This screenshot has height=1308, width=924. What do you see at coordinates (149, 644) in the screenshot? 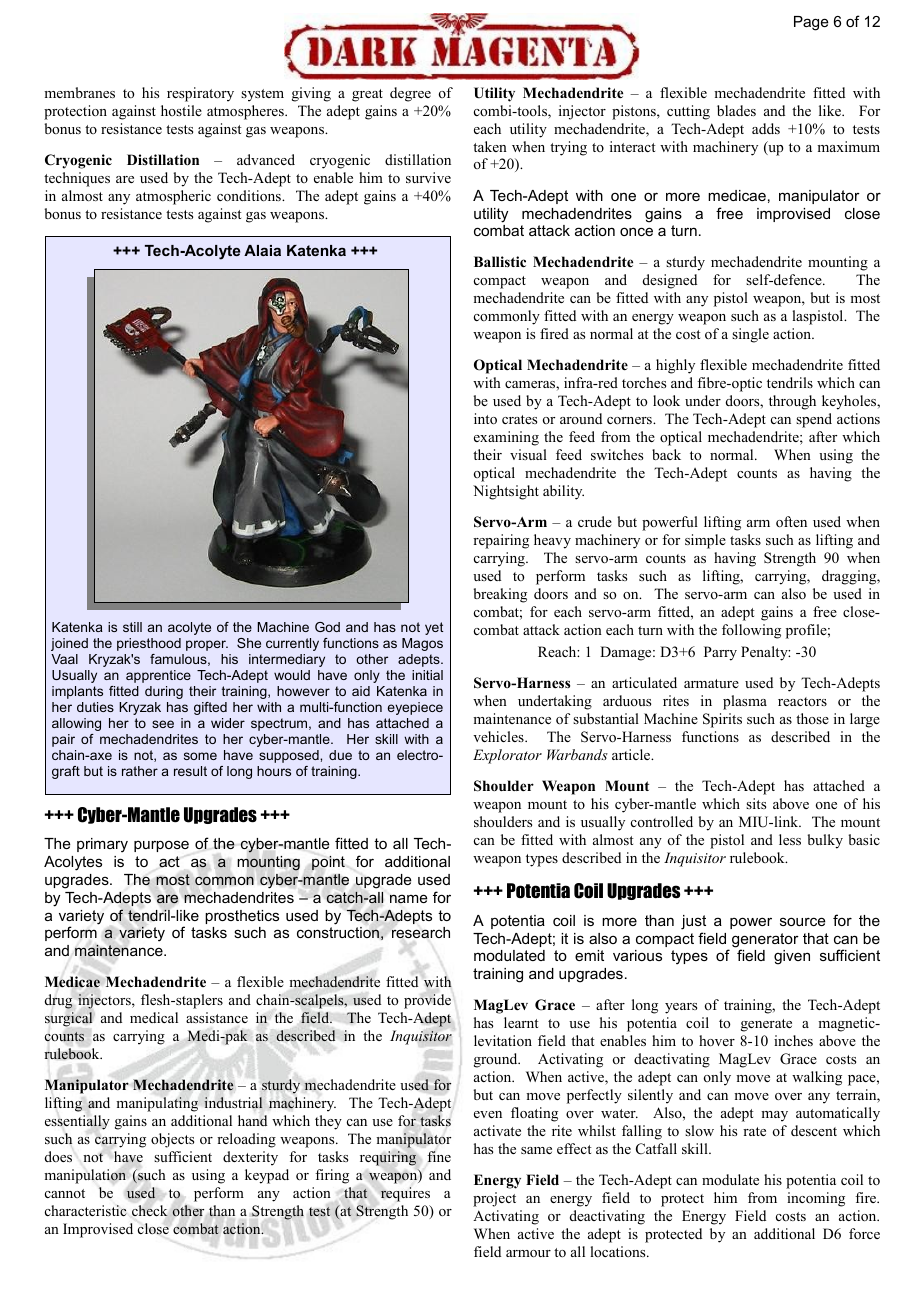
I see `priesthood` at bounding box center [149, 644].
